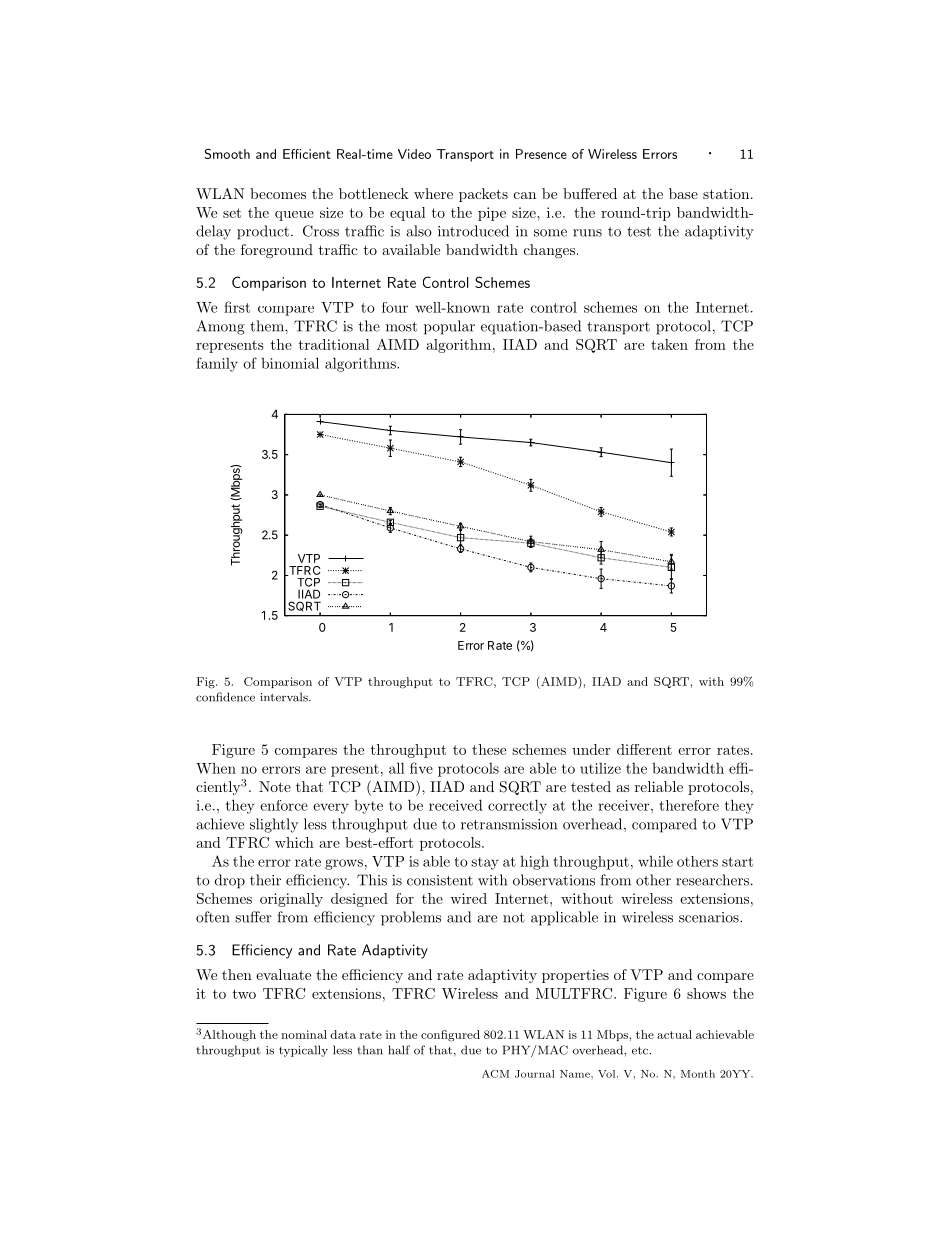  Describe the element at coordinates (644, 749) in the screenshot. I see `different` at that location.
